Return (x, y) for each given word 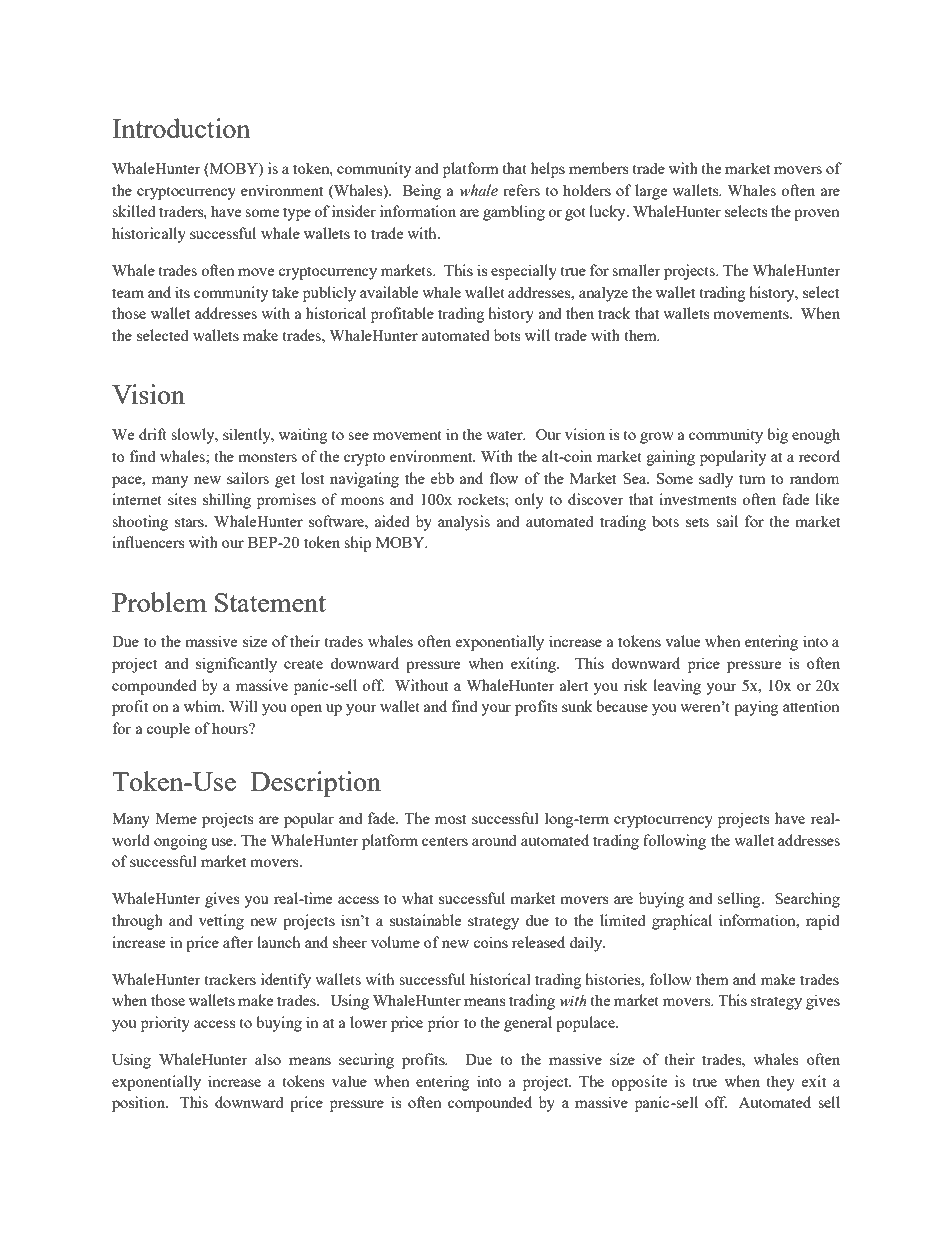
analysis (464, 523)
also (268, 1059)
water (505, 435)
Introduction (181, 128)
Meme (176, 818)
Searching (807, 900)
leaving (677, 687)
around (494, 840)
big (777, 436)
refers (521, 190)
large (651, 192)
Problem (159, 602)
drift (153, 434)
